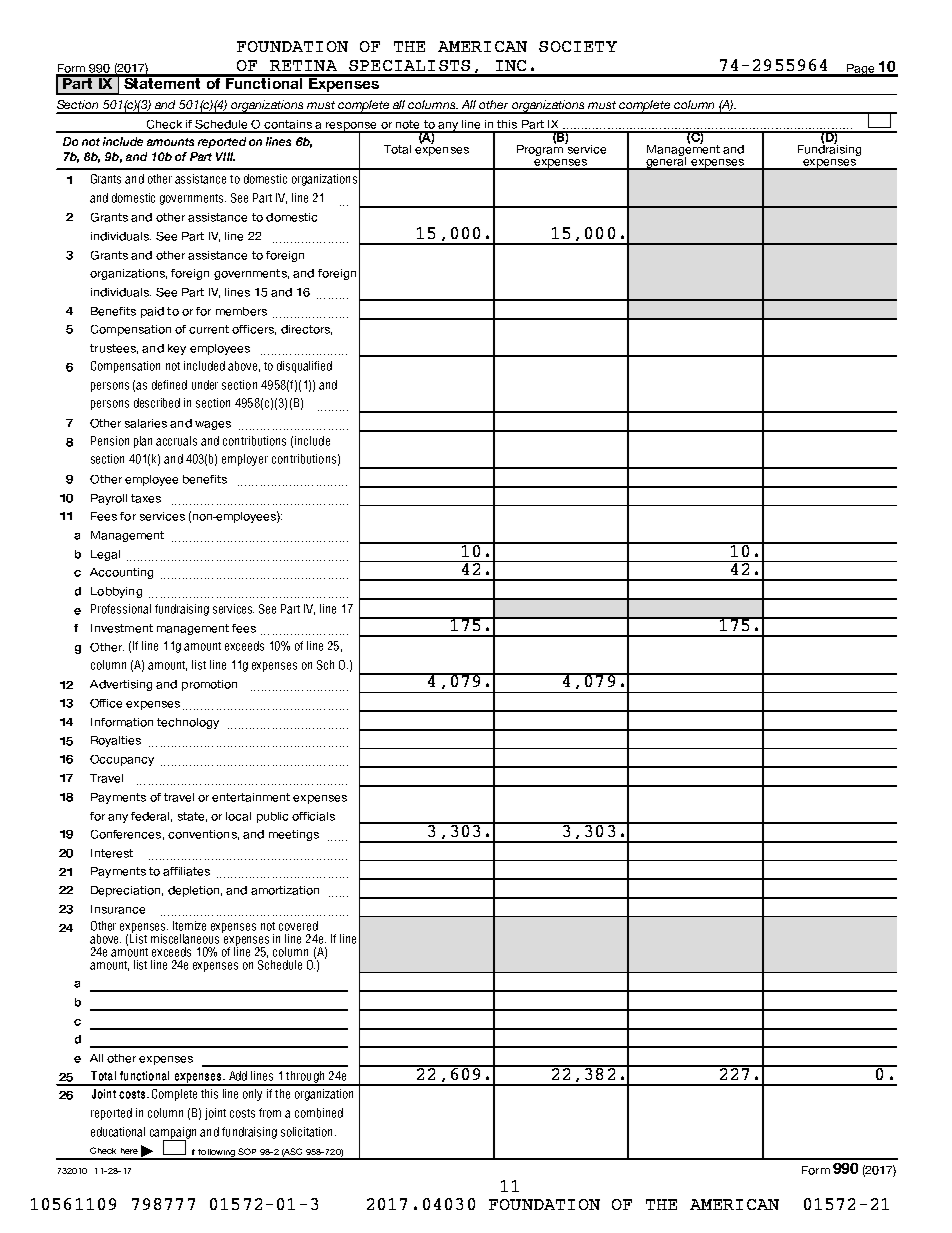 This screenshot has height=1233, width=952. What do you see at coordinates (313, 816) in the screenshot?
I see `officials` at bounding box center [313, 816].
